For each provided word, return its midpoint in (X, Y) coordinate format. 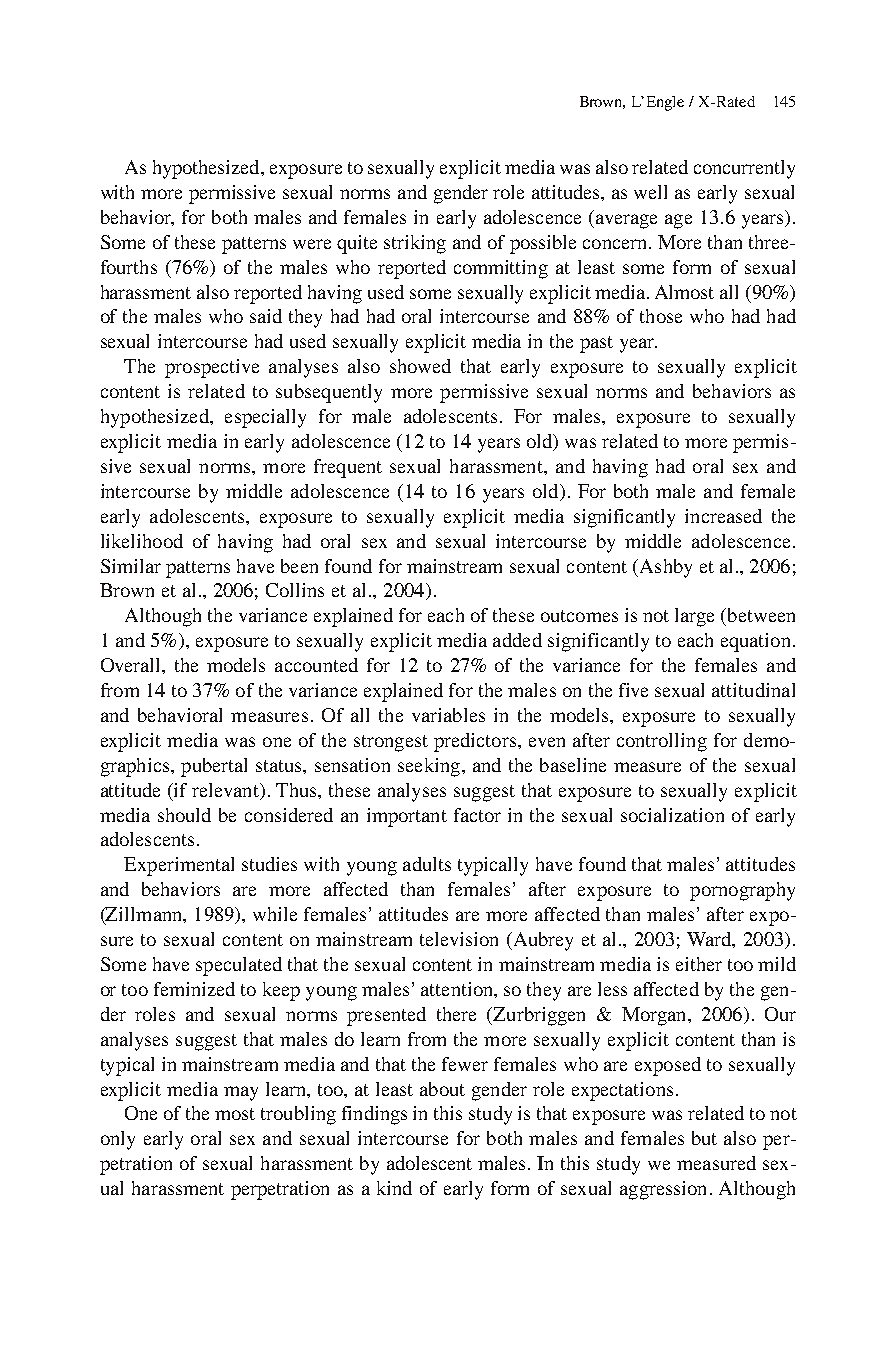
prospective (212, 368)
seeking (429, 767)
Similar (131, 566)
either (699, 964)
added (517, 640)
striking (415, 244)
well (650, 192)
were (312, 244)
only (118, 1140)
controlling (662, 742)
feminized (194, 989)
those (661, 316)
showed (420, 366)
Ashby (664, 568)
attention (458, 989)
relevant (226, 790)
